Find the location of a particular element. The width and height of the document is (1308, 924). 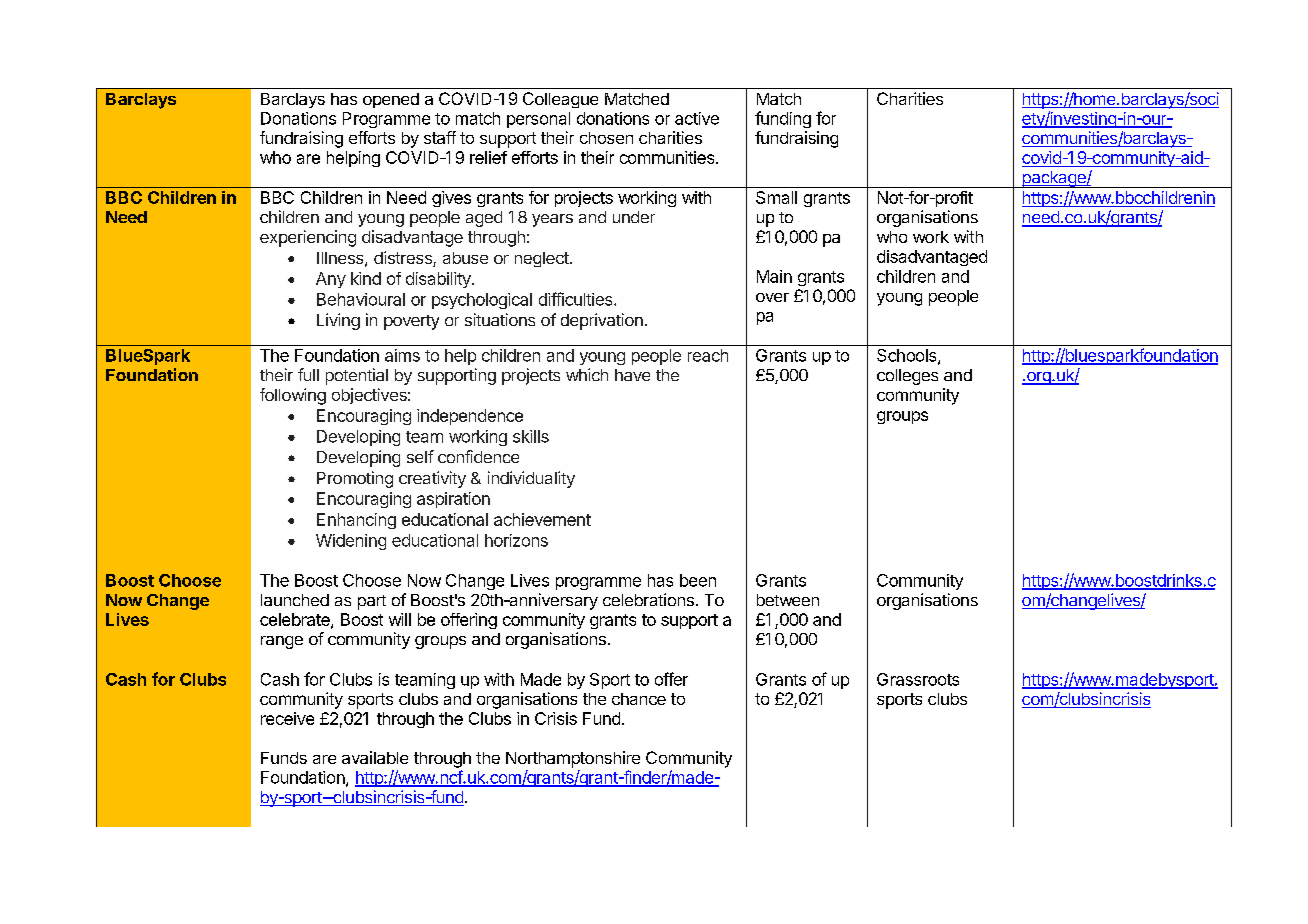

individuality is located at coordinates (531, 479).
